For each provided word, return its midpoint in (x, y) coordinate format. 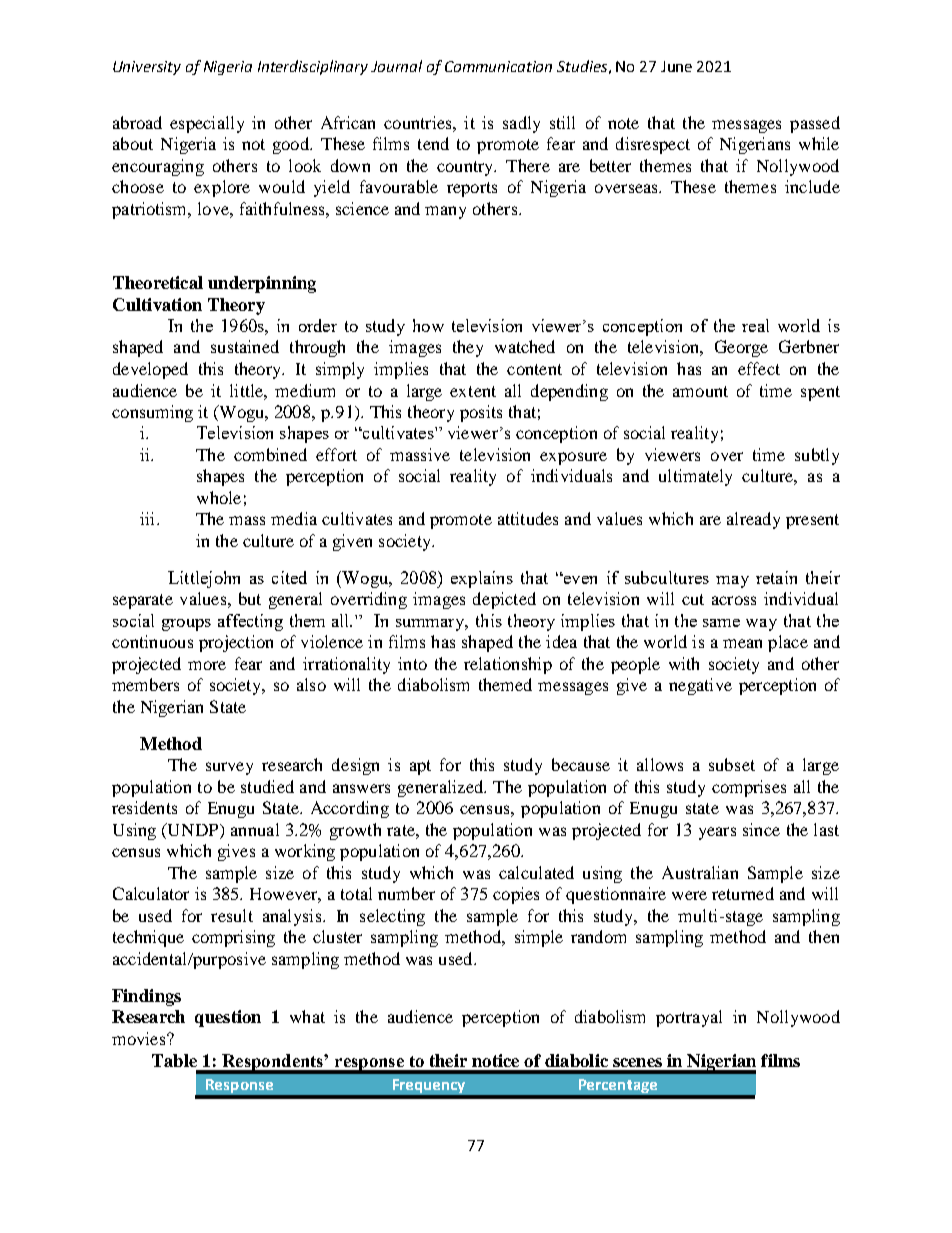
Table (174, 1060)
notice (495, 1060)
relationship (508, 665)
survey (229, 768)
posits (481, 413)
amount (700, 391)
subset (732, 764)
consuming (152, 413)
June (676, 66)
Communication (498, 66)
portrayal (689, 1018)
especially (207, 124)
